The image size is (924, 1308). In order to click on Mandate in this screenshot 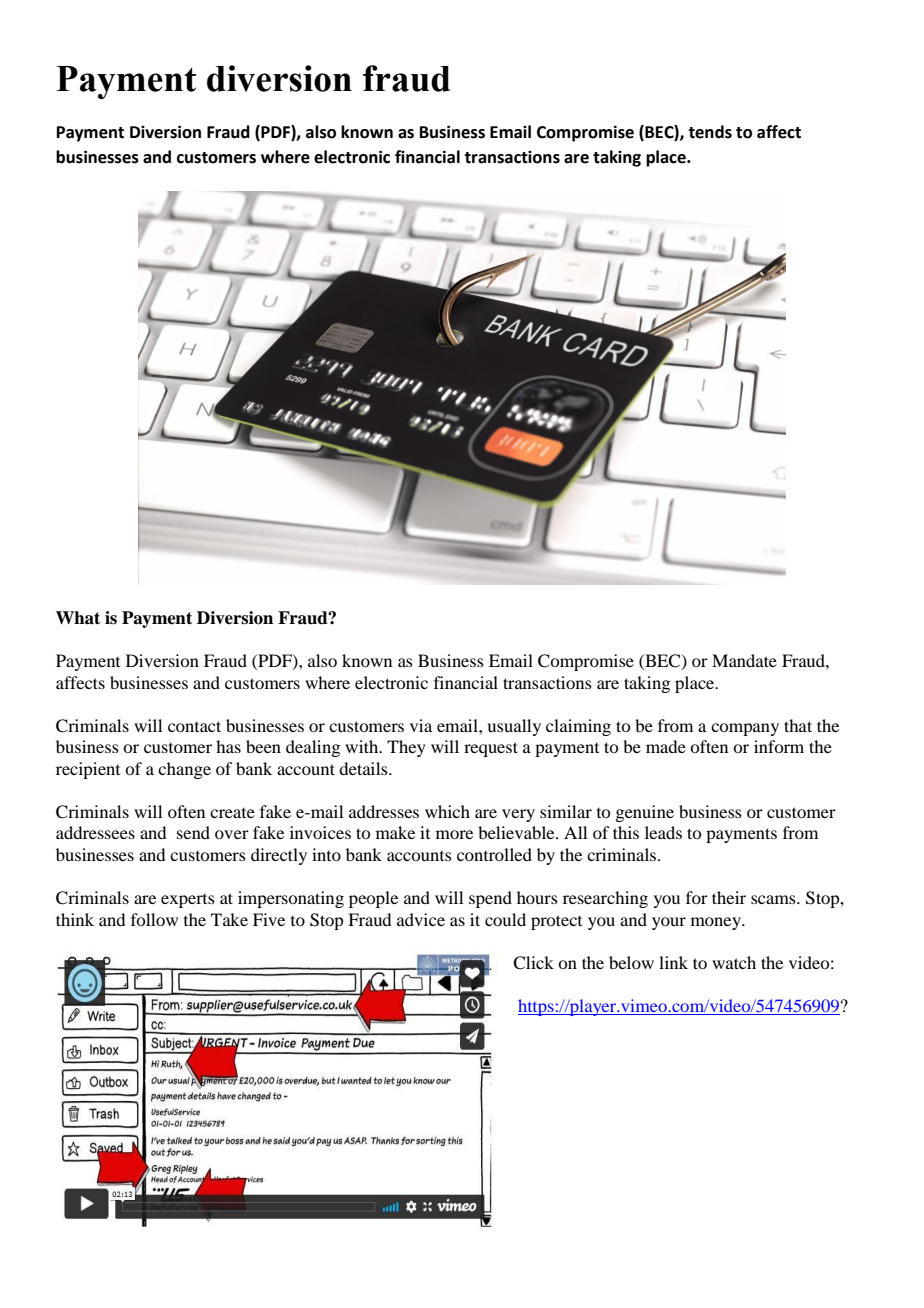, I will do `click(744, 660)`.
